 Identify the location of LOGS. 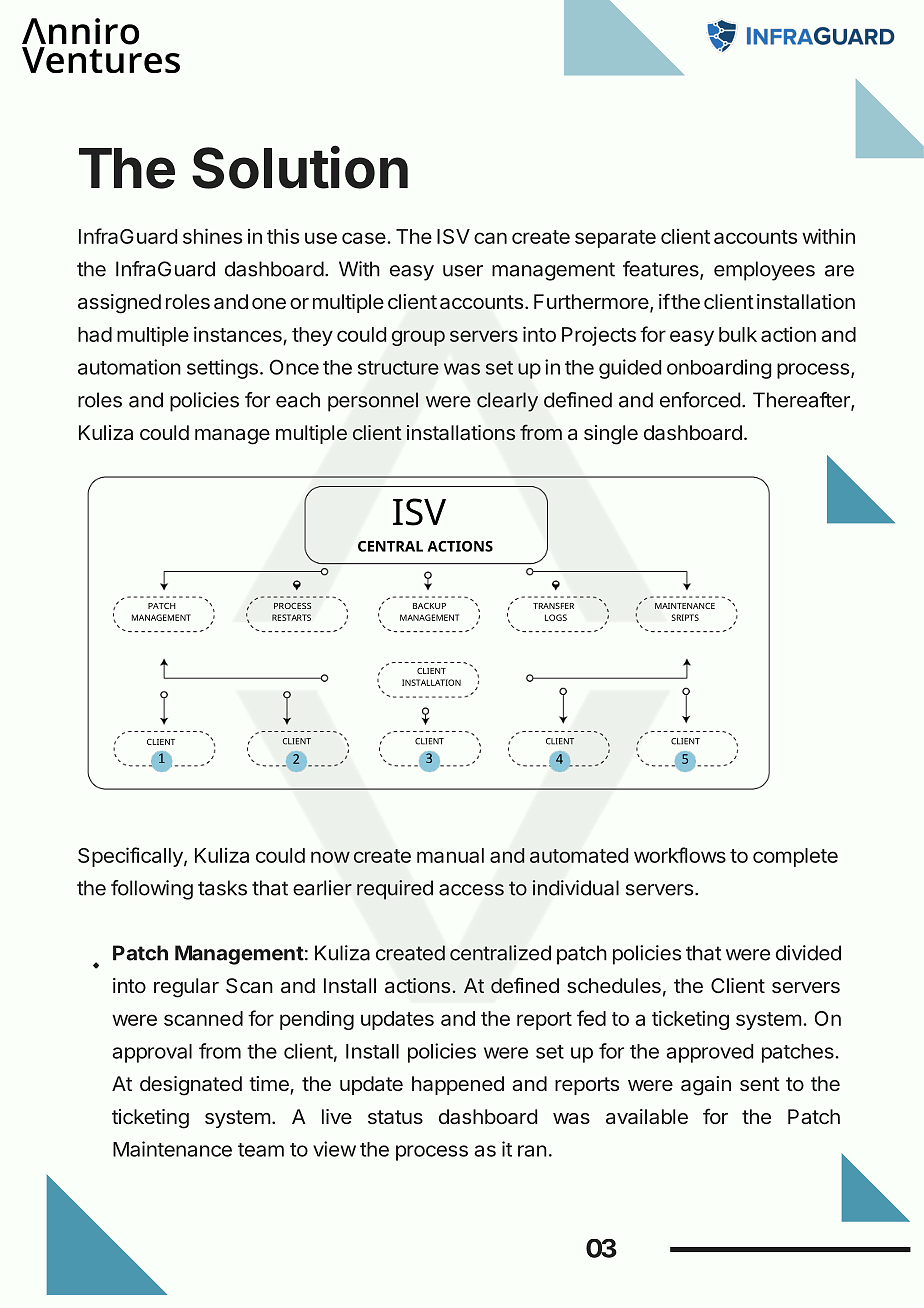
(556, 617).
